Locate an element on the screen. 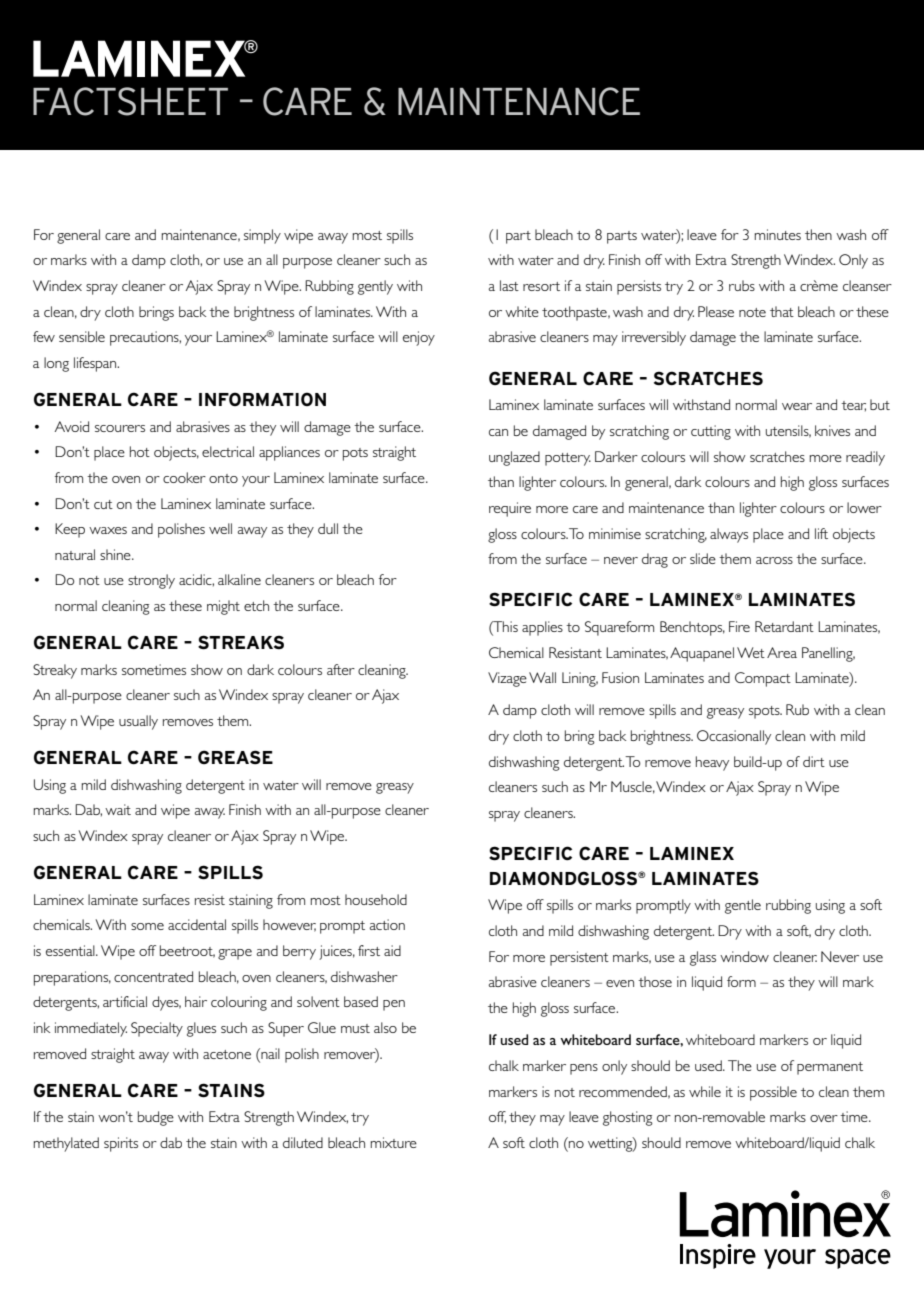 The image size is (924, 1308). budge is located at coordinates (156, 1118).
